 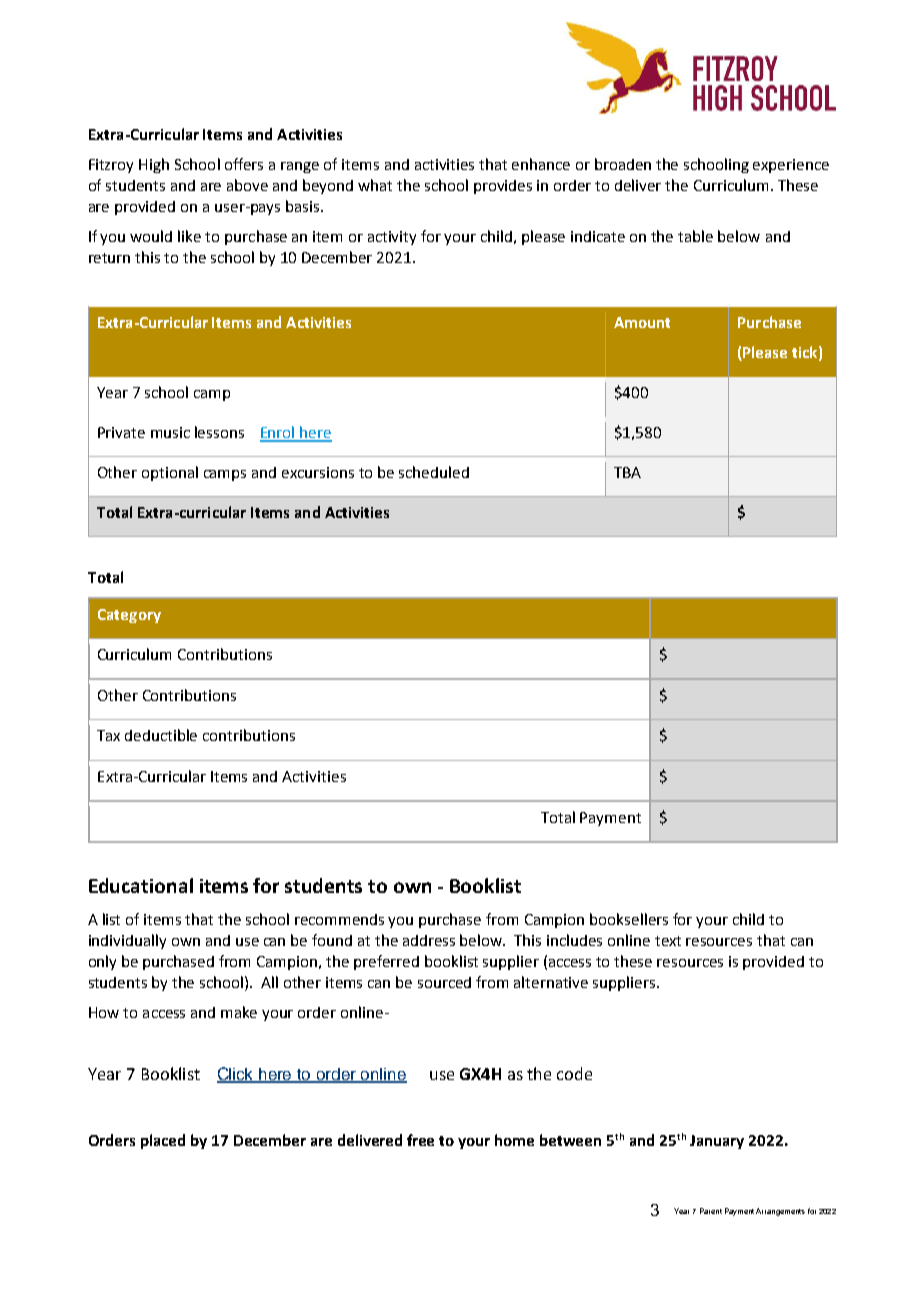 I want to click on placed, so click(x=163, y=1141).
